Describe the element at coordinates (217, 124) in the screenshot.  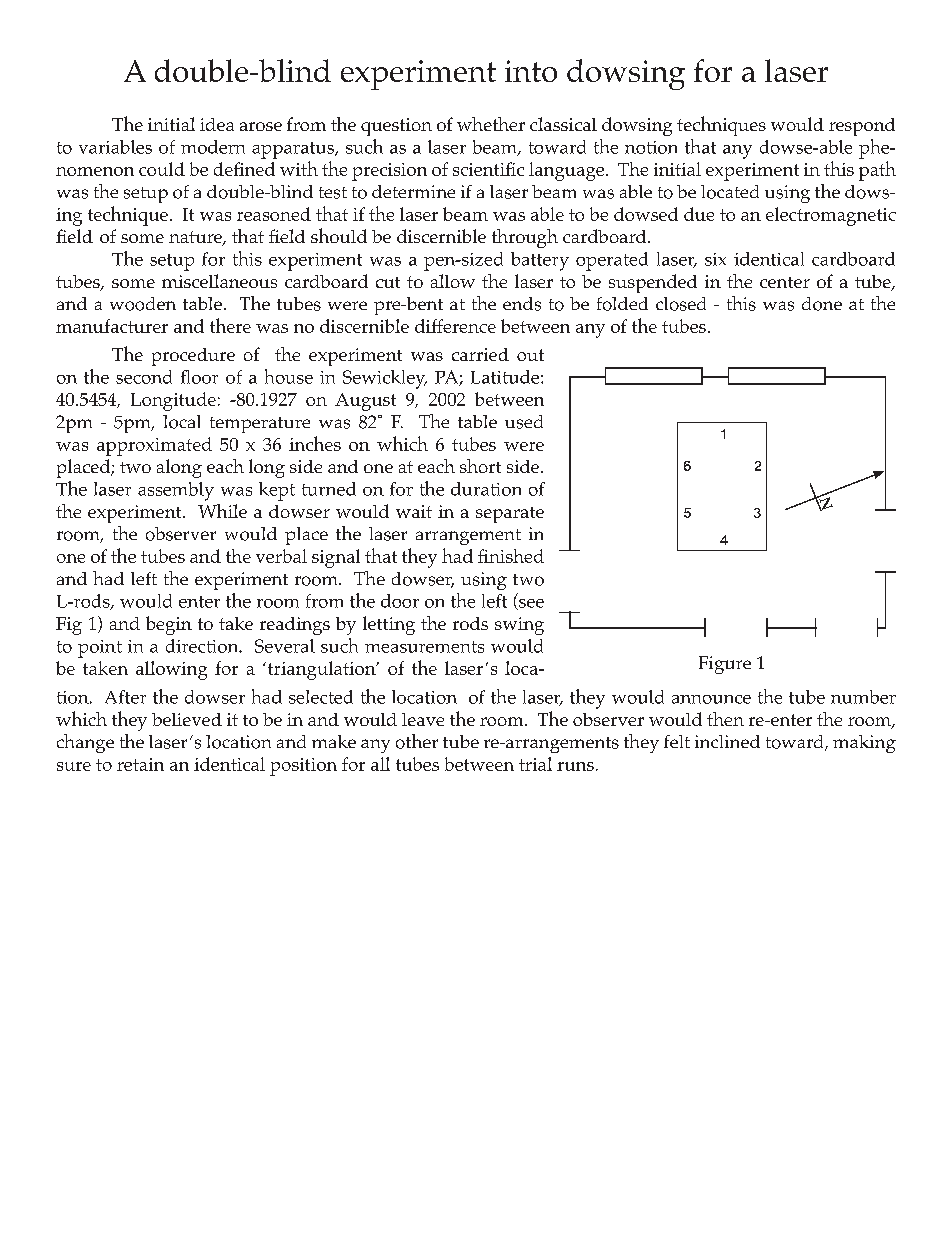
I see `idea` at that location.
